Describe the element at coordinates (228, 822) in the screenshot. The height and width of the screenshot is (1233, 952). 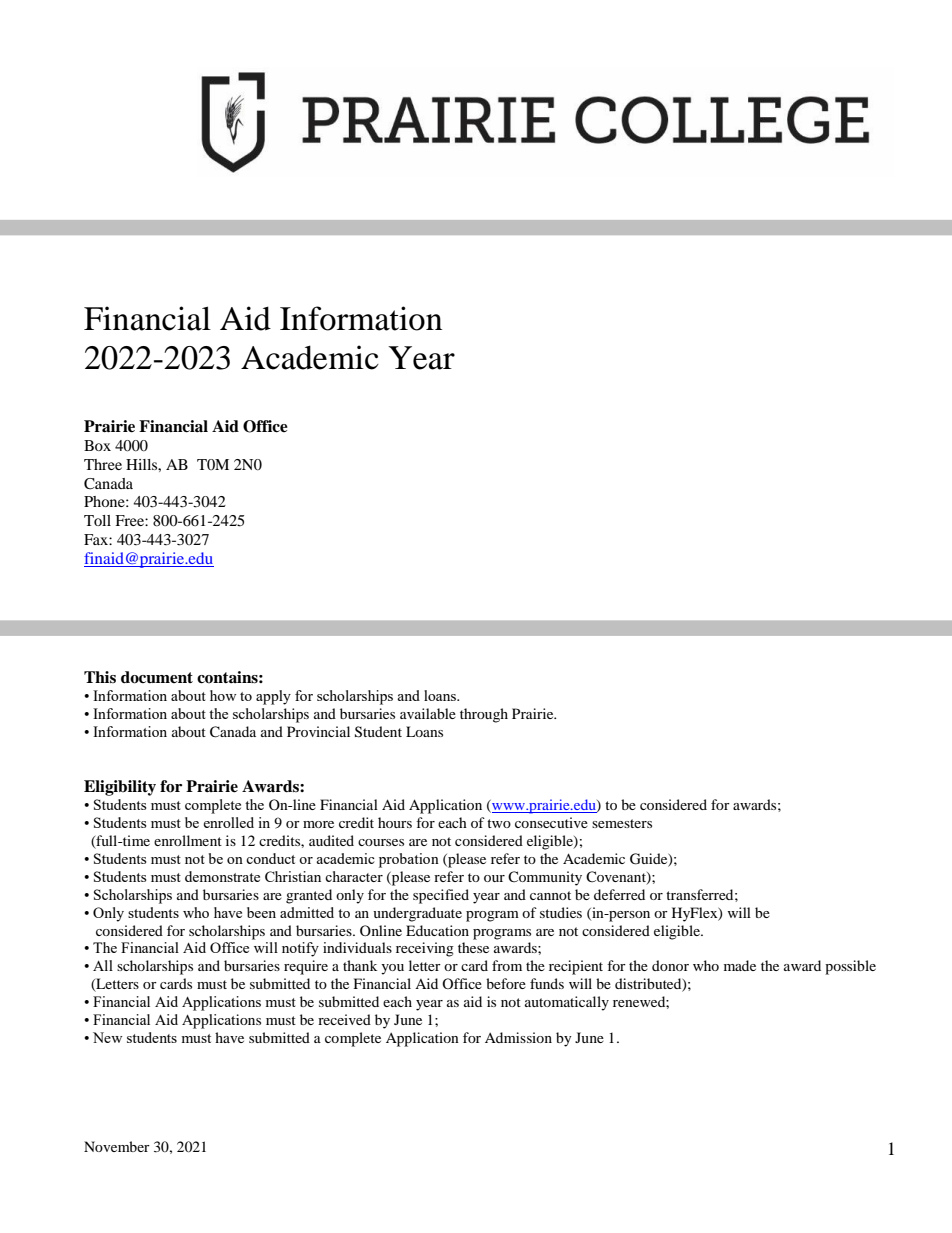
I see `enrolled` at that location.
